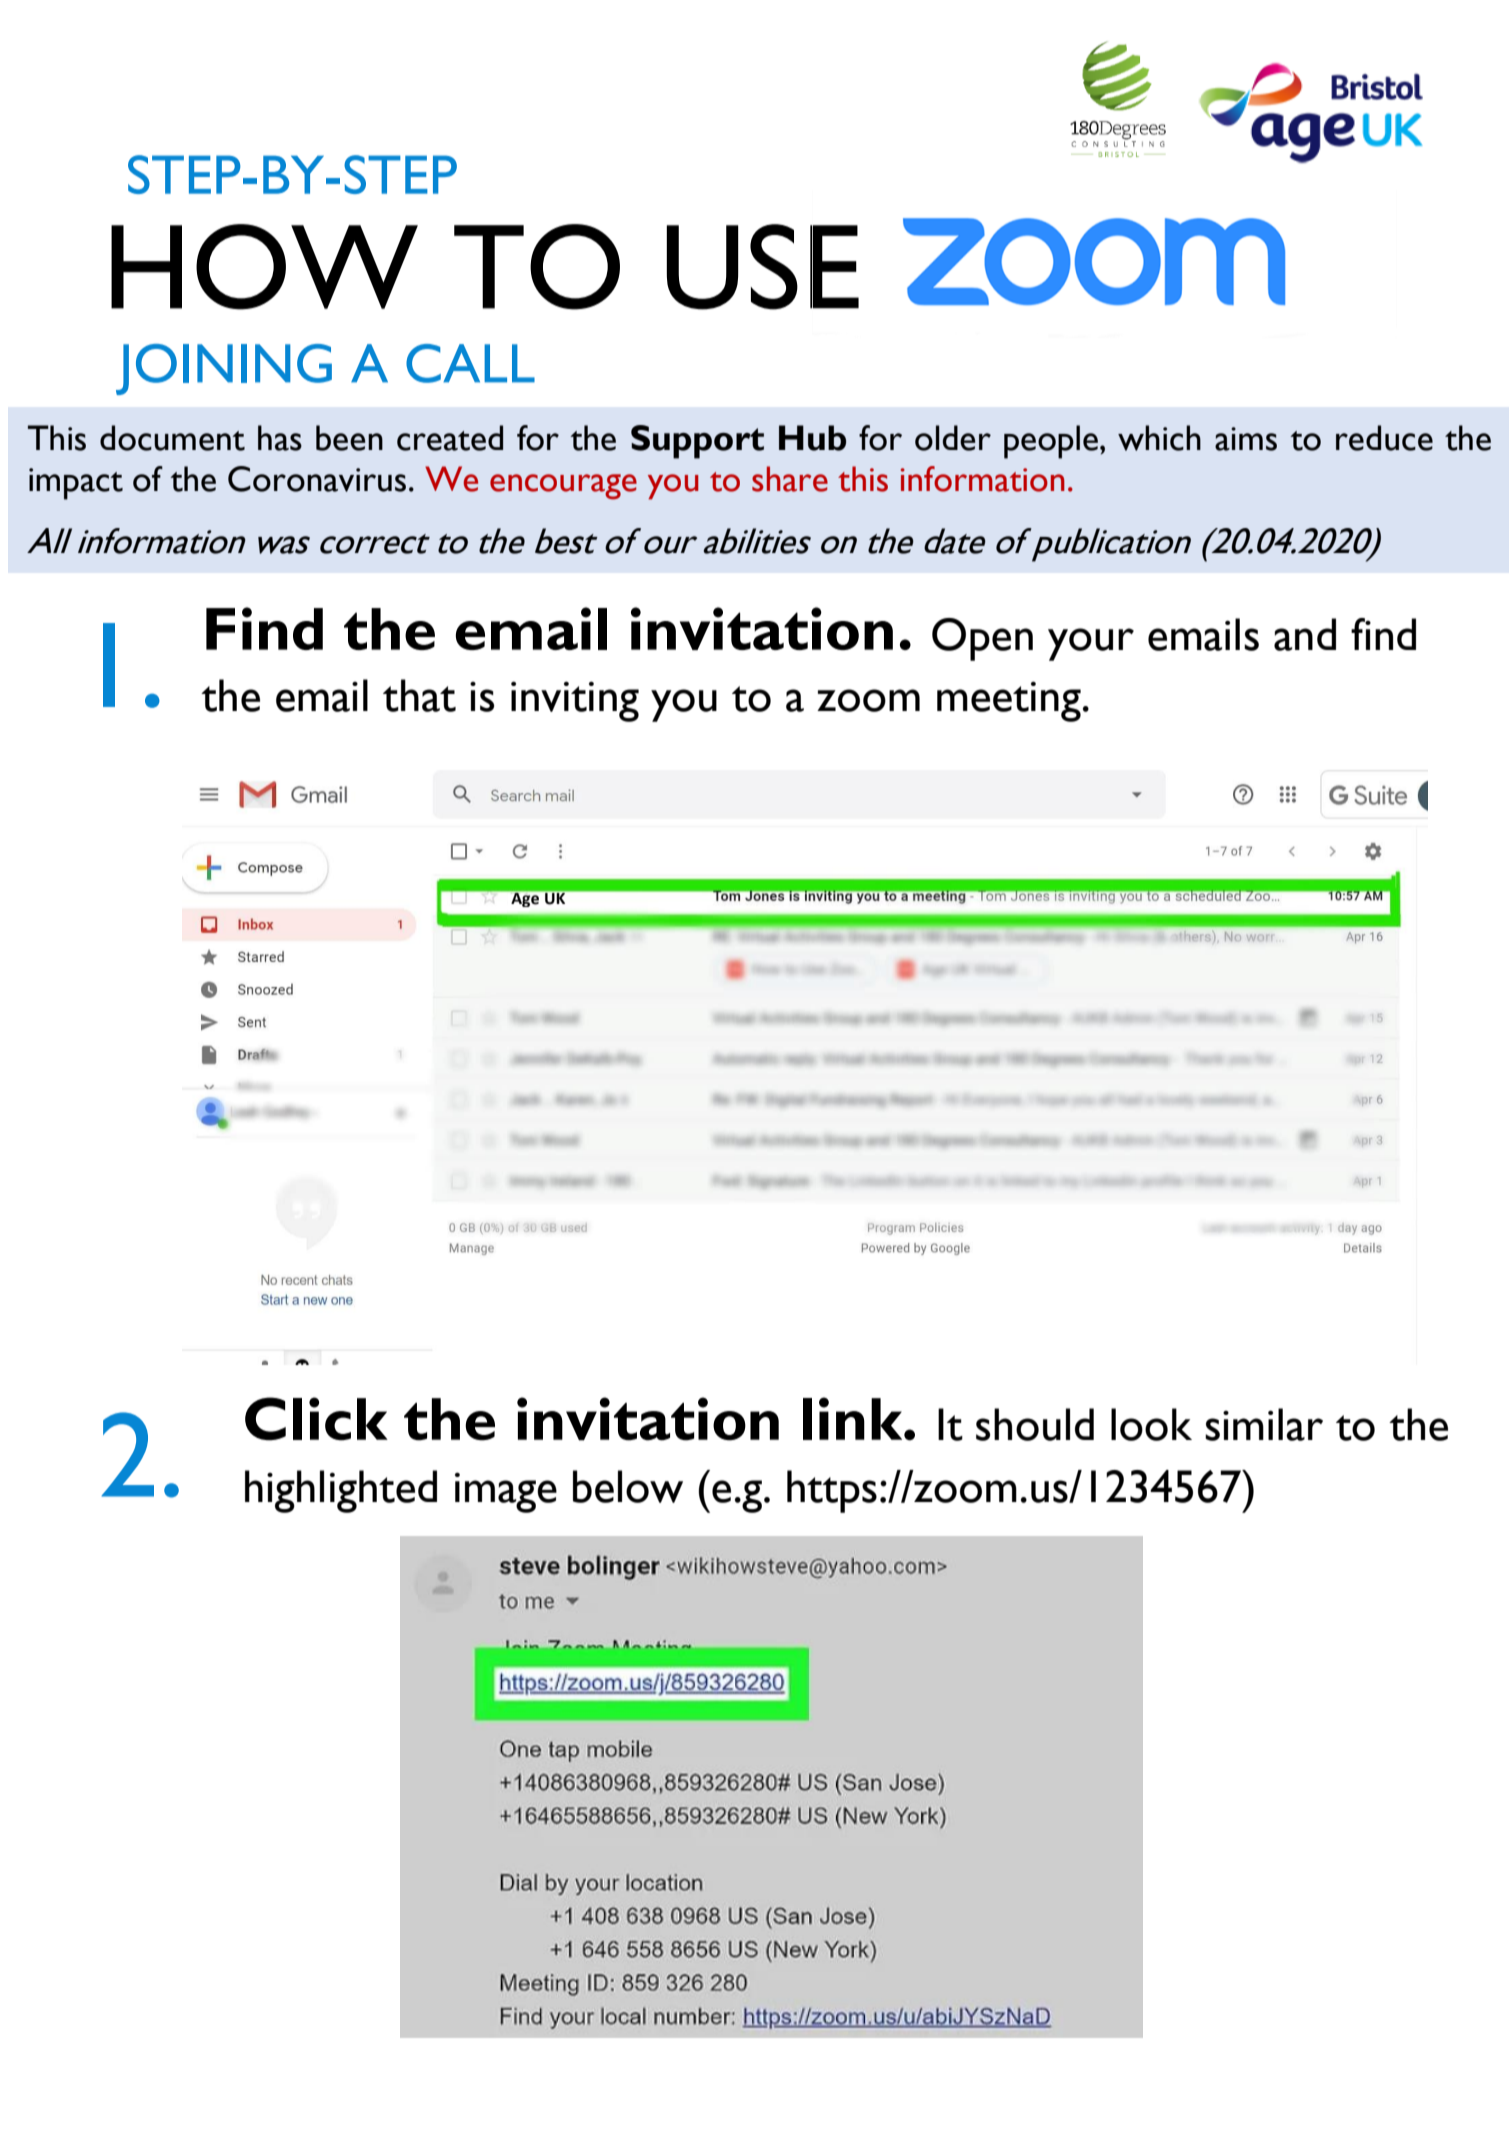 The image size is (1509, 2134). What do you see at coordinates (1305, 634) in the screenshot?
I see `and` at bounding box center [1305, 634].
